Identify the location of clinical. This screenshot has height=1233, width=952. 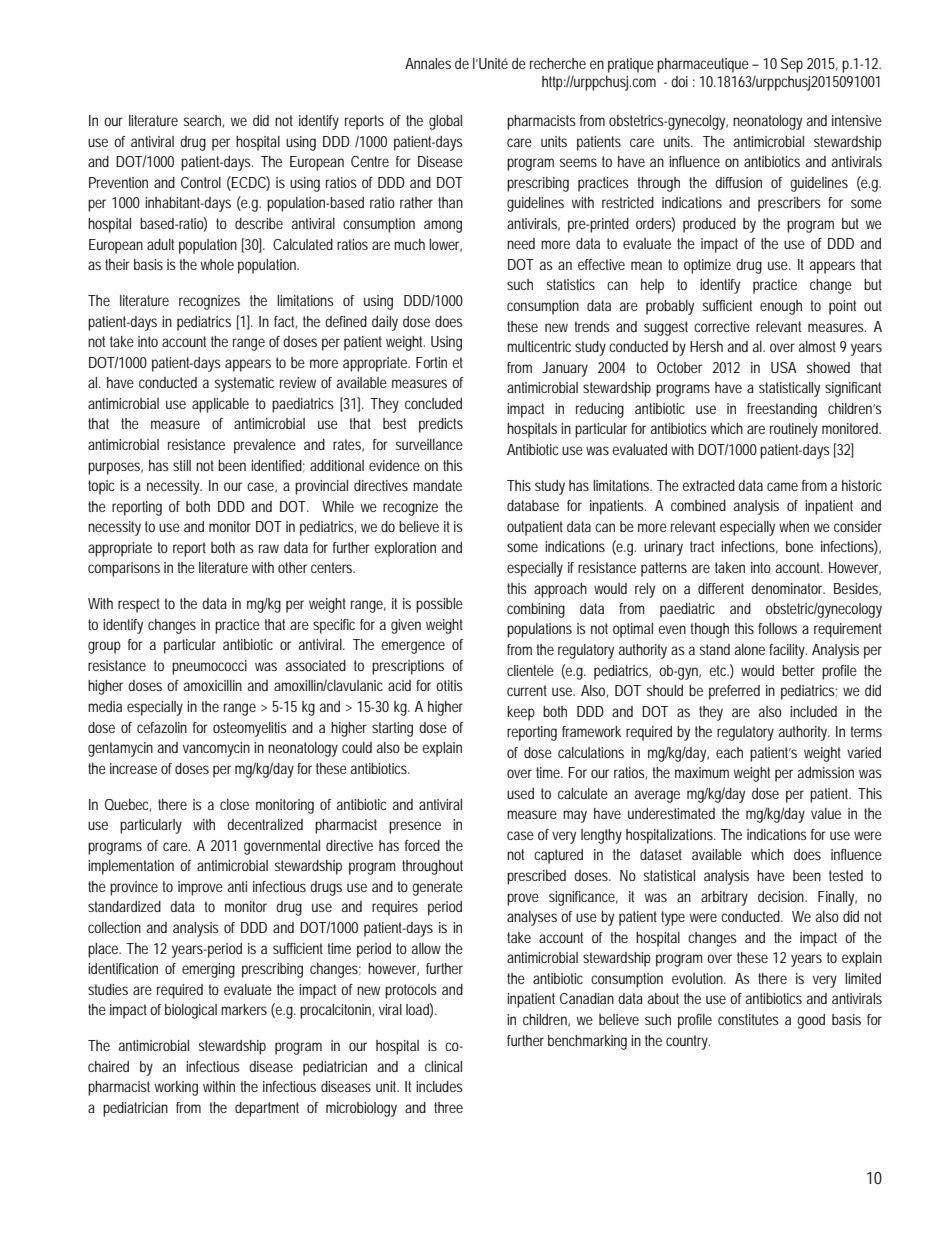
(443, 1066).
